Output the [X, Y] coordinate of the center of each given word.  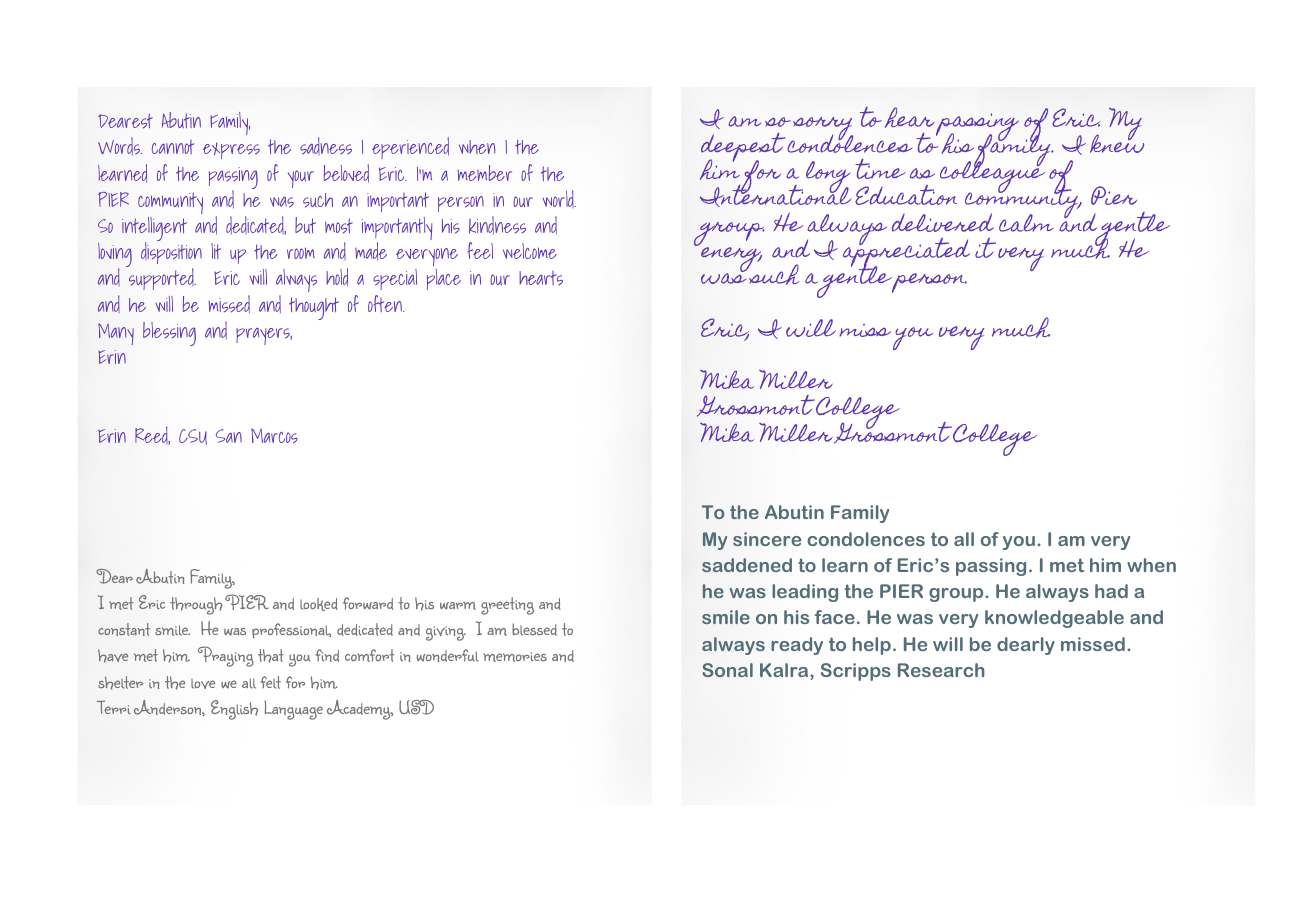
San [229, 436]
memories [515, 657]
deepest [743, 149]
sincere [767, 539]
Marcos [274, 436]
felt [270, 682]
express [231, 150]
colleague [992, 177]
